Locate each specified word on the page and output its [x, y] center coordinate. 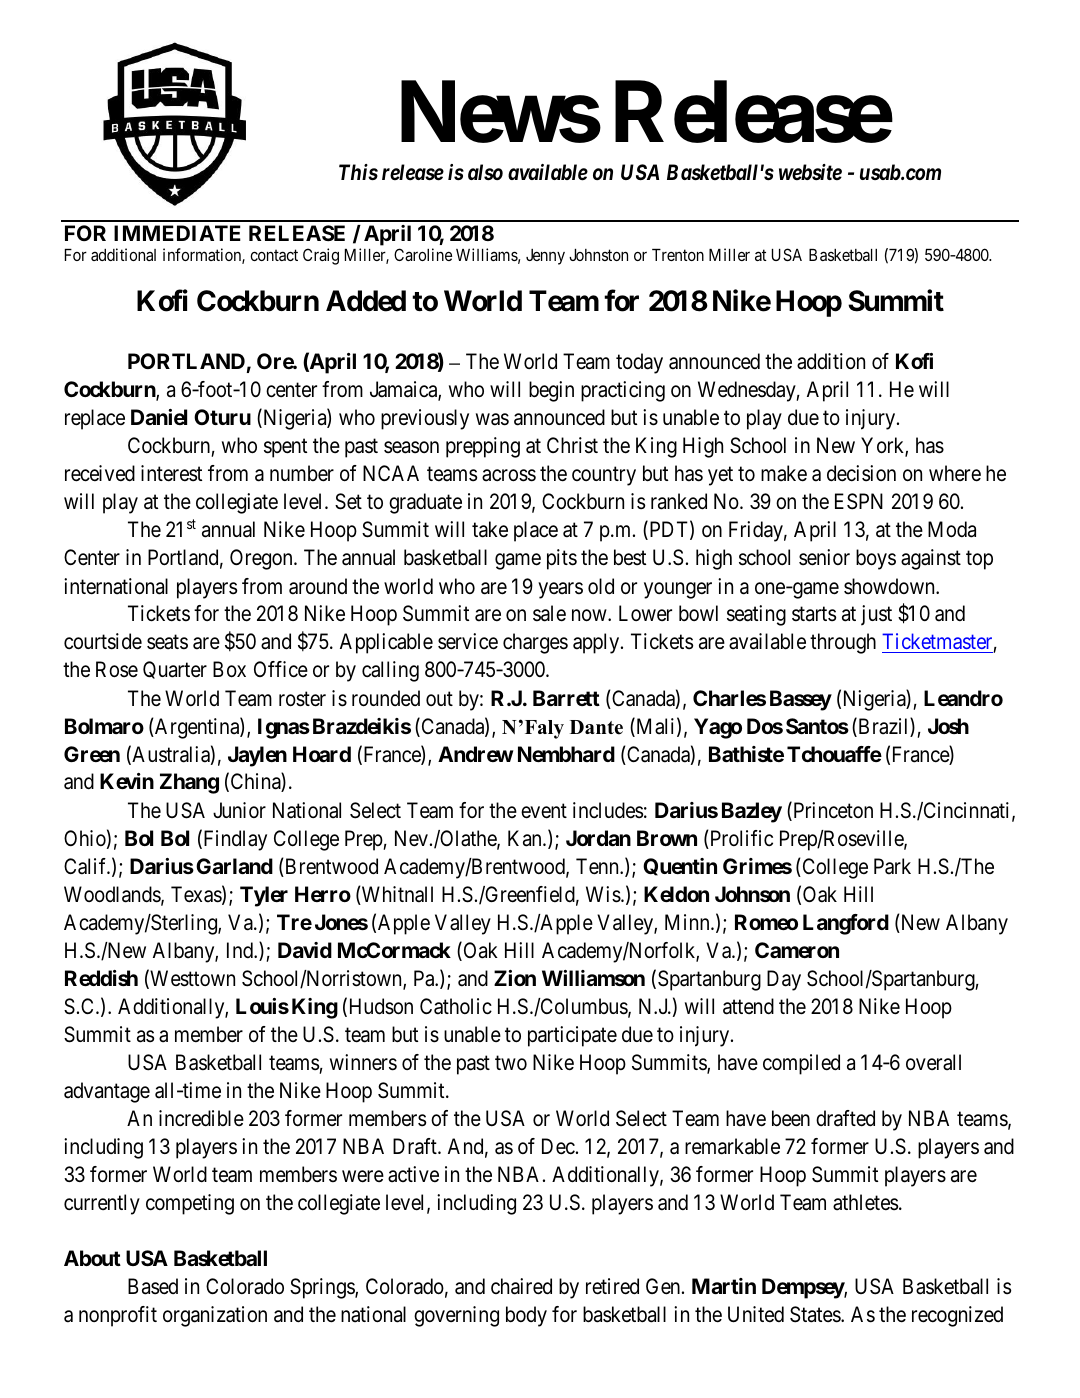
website [810, 172]
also [485, 172]
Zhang [189, 783]
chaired [521, 1286]
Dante [596, 727]
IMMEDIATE [177, 233]
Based [153, 1286]
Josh [948, 726]
